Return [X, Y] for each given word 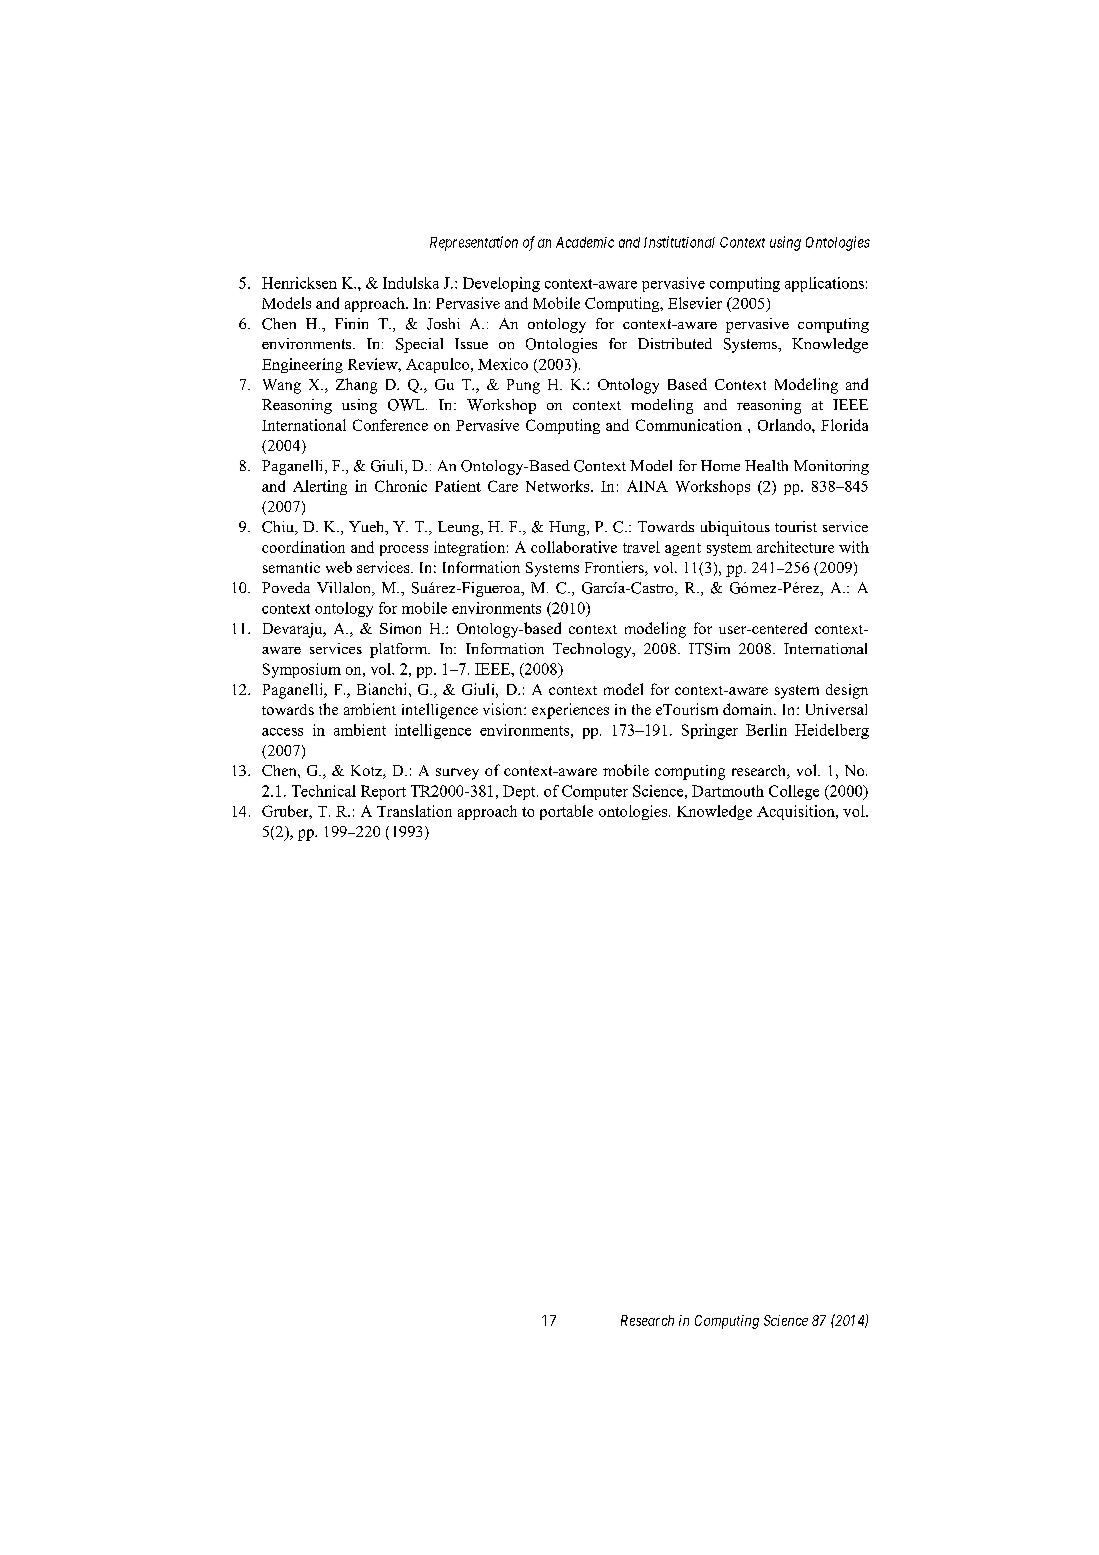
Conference [390, 425]
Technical [324, 791]
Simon [400, 628]
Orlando [785, 425]
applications [824, 284]
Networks [559, 486]
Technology [593, 650]
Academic [585, 242]
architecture [795, 547]
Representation [474, 243]
